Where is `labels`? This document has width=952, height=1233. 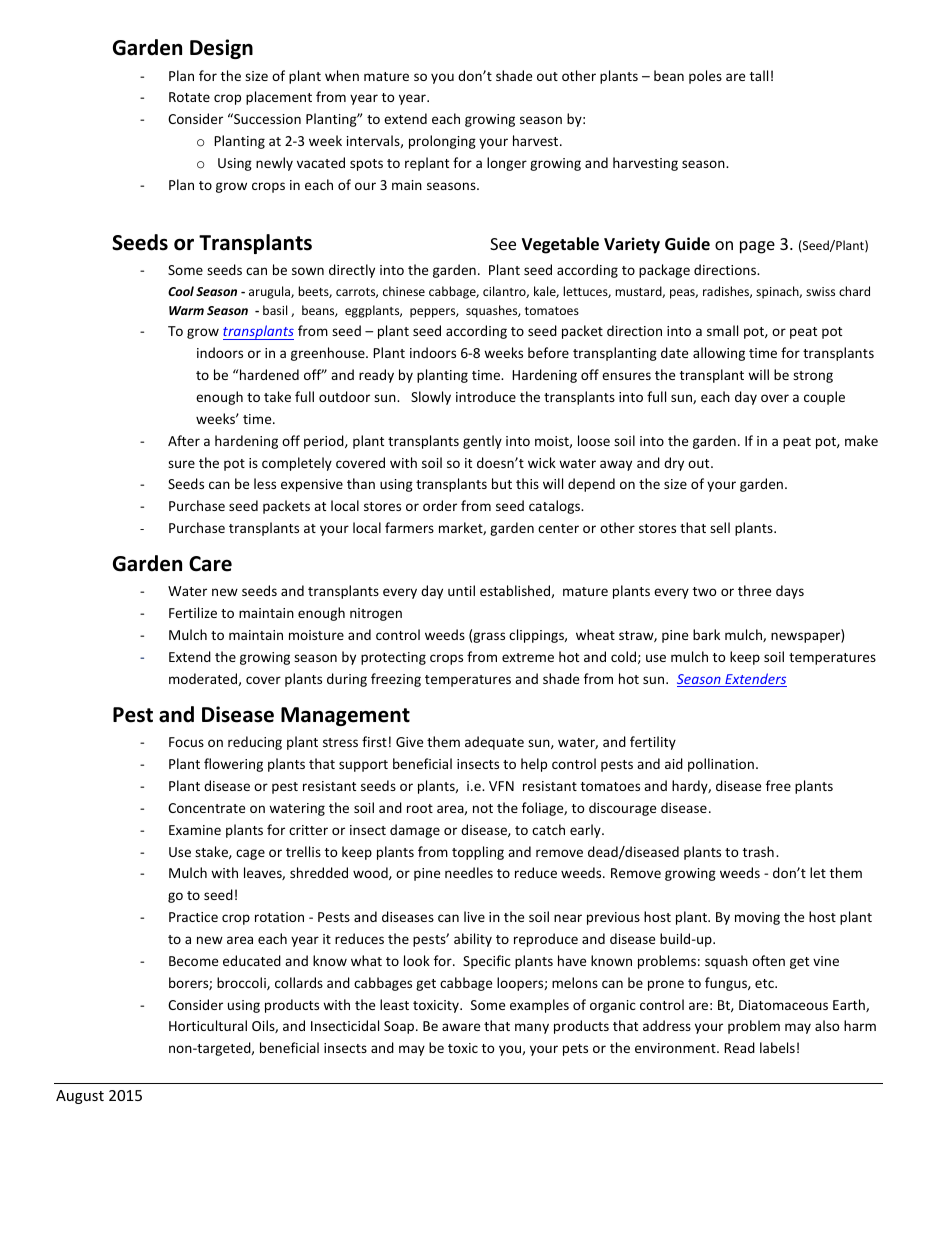 labels is located at coordinates (777, 1047).
